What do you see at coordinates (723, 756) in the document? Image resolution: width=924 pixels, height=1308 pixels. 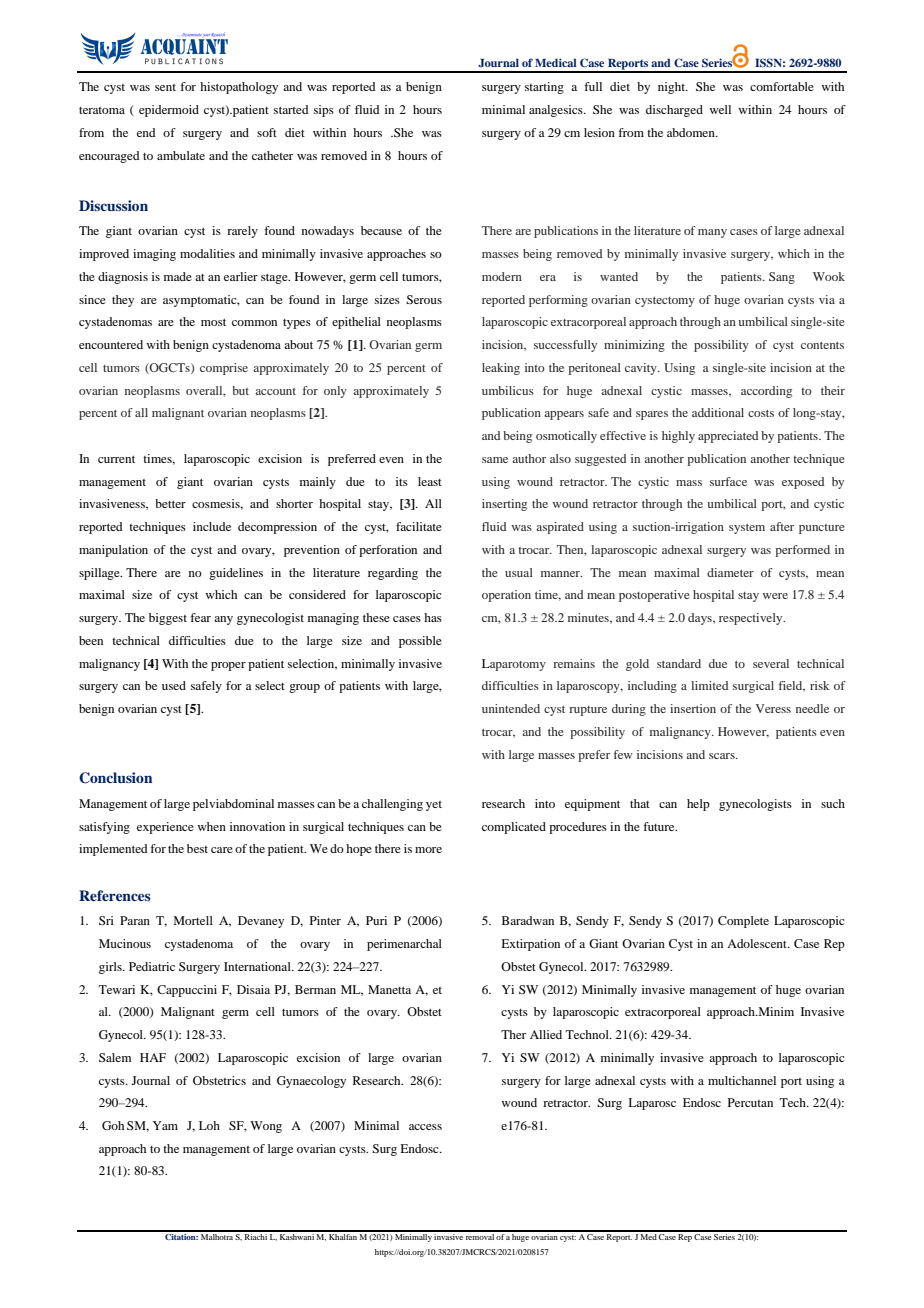 I see `scars` at bounding box center [723, 756].
